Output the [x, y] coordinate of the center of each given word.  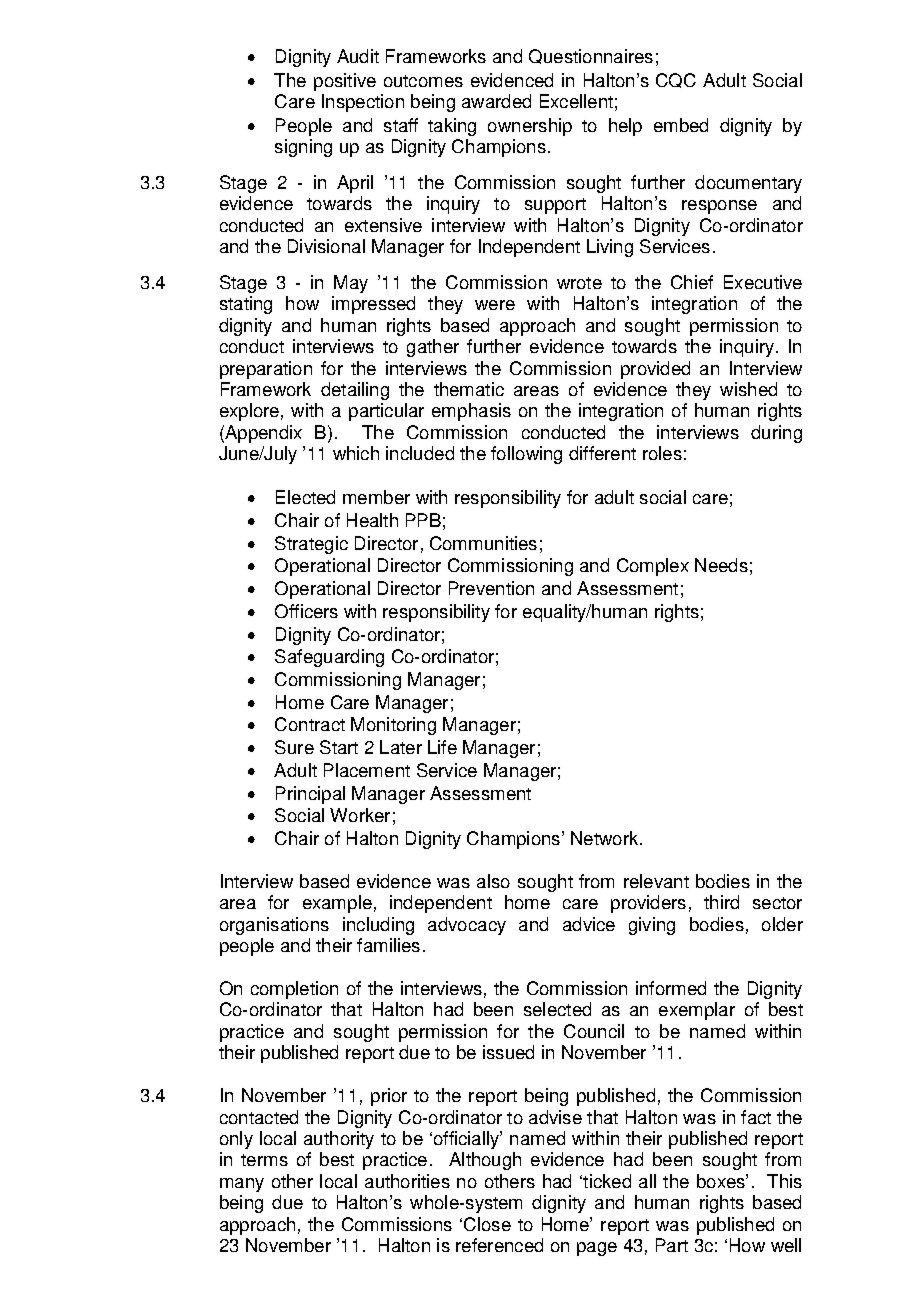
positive [345, 82]
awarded [496, 101]
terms [264, 1160]
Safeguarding [329, 658]
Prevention [491, 588]
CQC [676, 80]
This [784, 1181]
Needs [721, 565]
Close [487, 1224]
